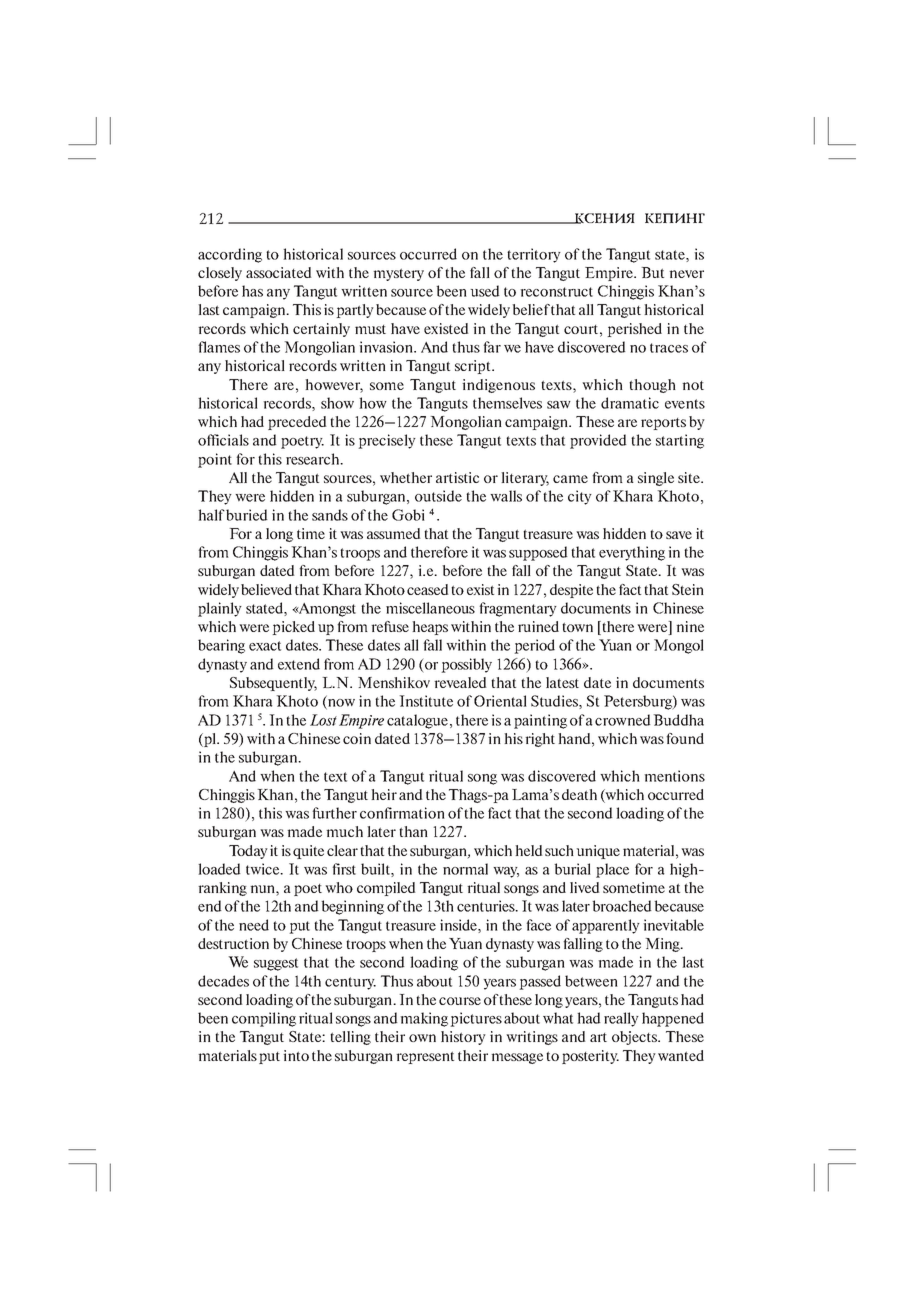 Image resolution: width=924 pixels, height=1308 pixels. I want to click on used, so click(485, 291).
